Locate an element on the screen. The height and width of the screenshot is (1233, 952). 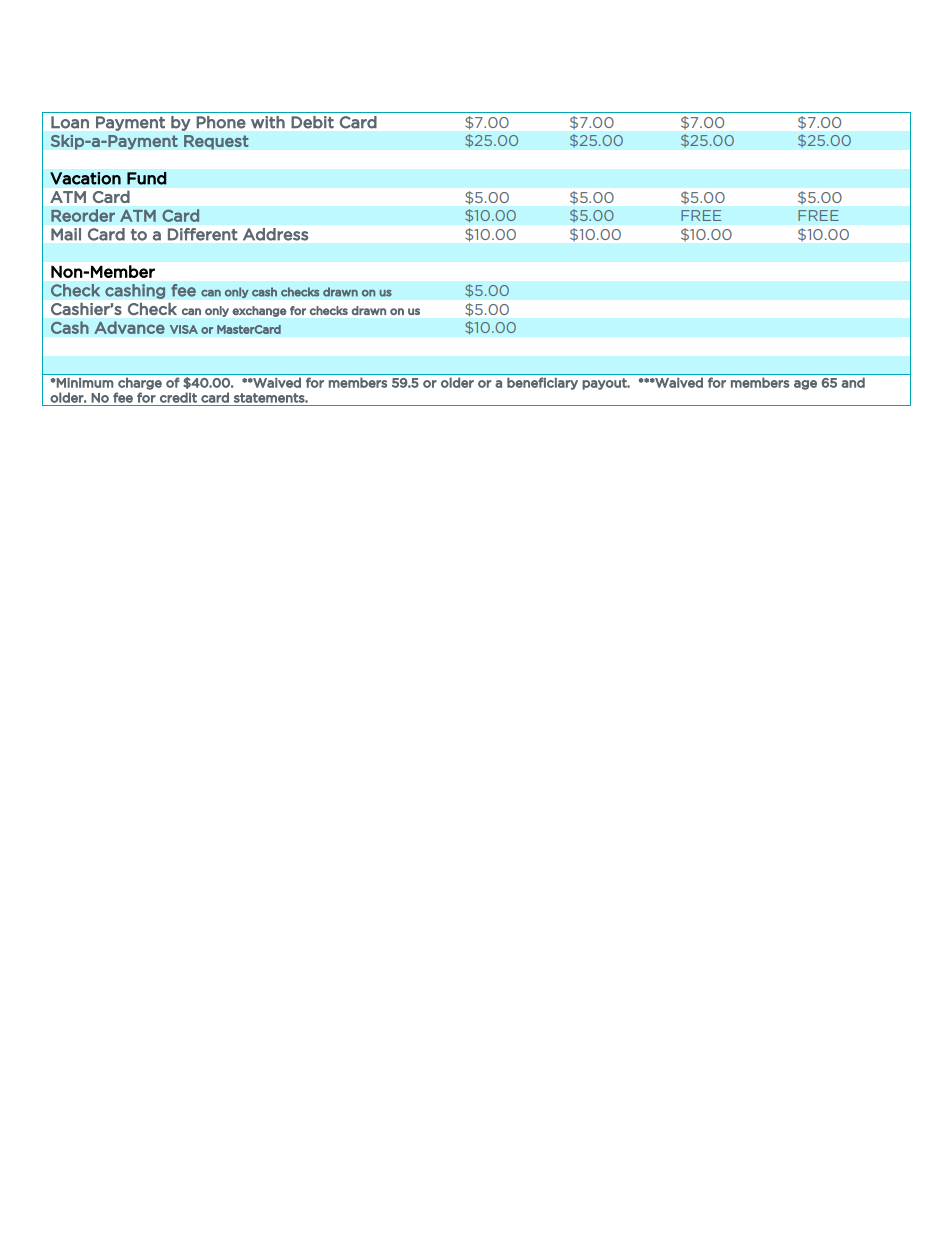
VISA is located at coordinates (184, 329).
